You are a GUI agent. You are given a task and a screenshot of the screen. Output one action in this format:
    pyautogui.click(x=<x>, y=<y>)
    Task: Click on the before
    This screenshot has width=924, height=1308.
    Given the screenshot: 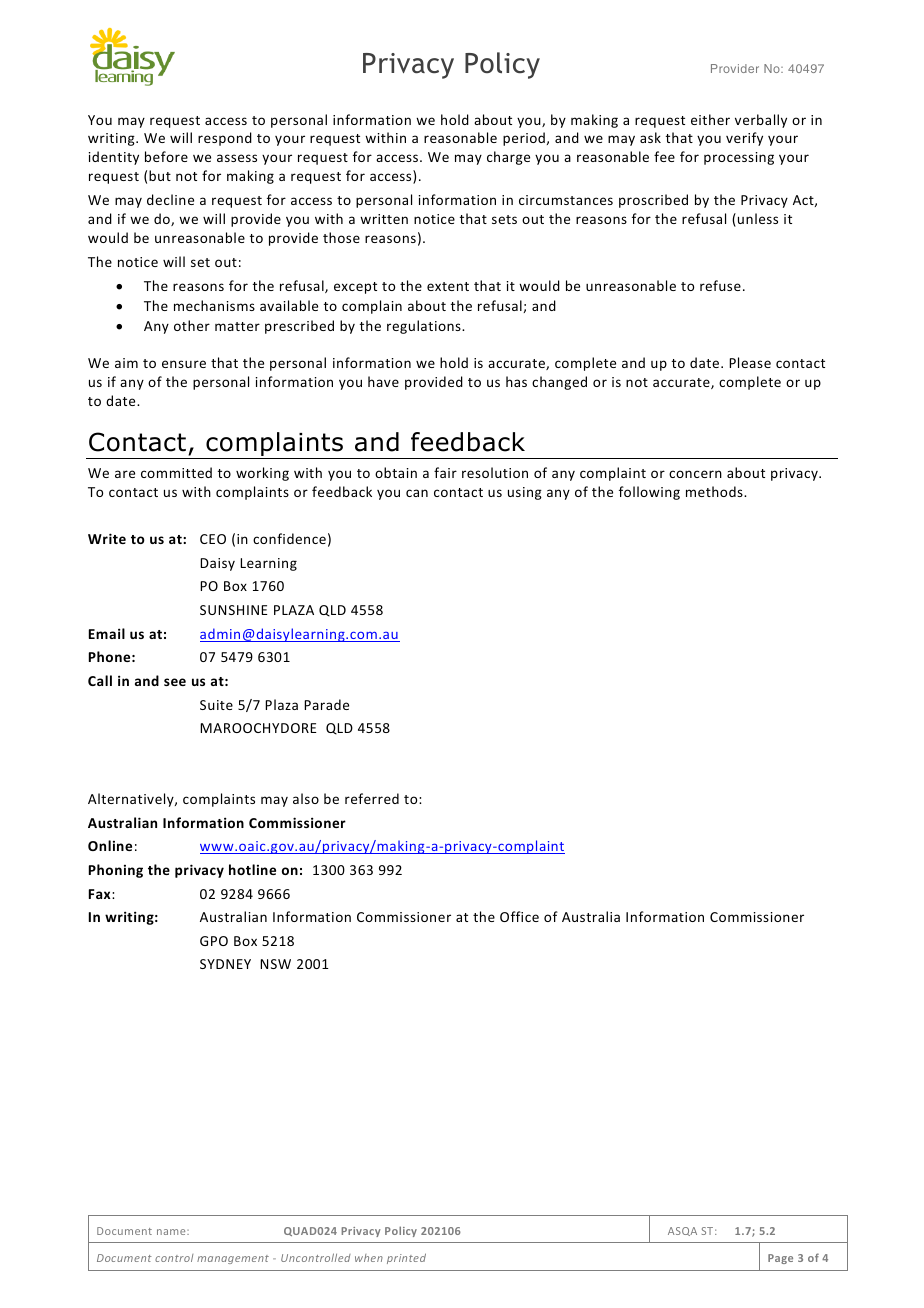 What is the action you would take?
    pyautogui.click(x=166, y=156)
